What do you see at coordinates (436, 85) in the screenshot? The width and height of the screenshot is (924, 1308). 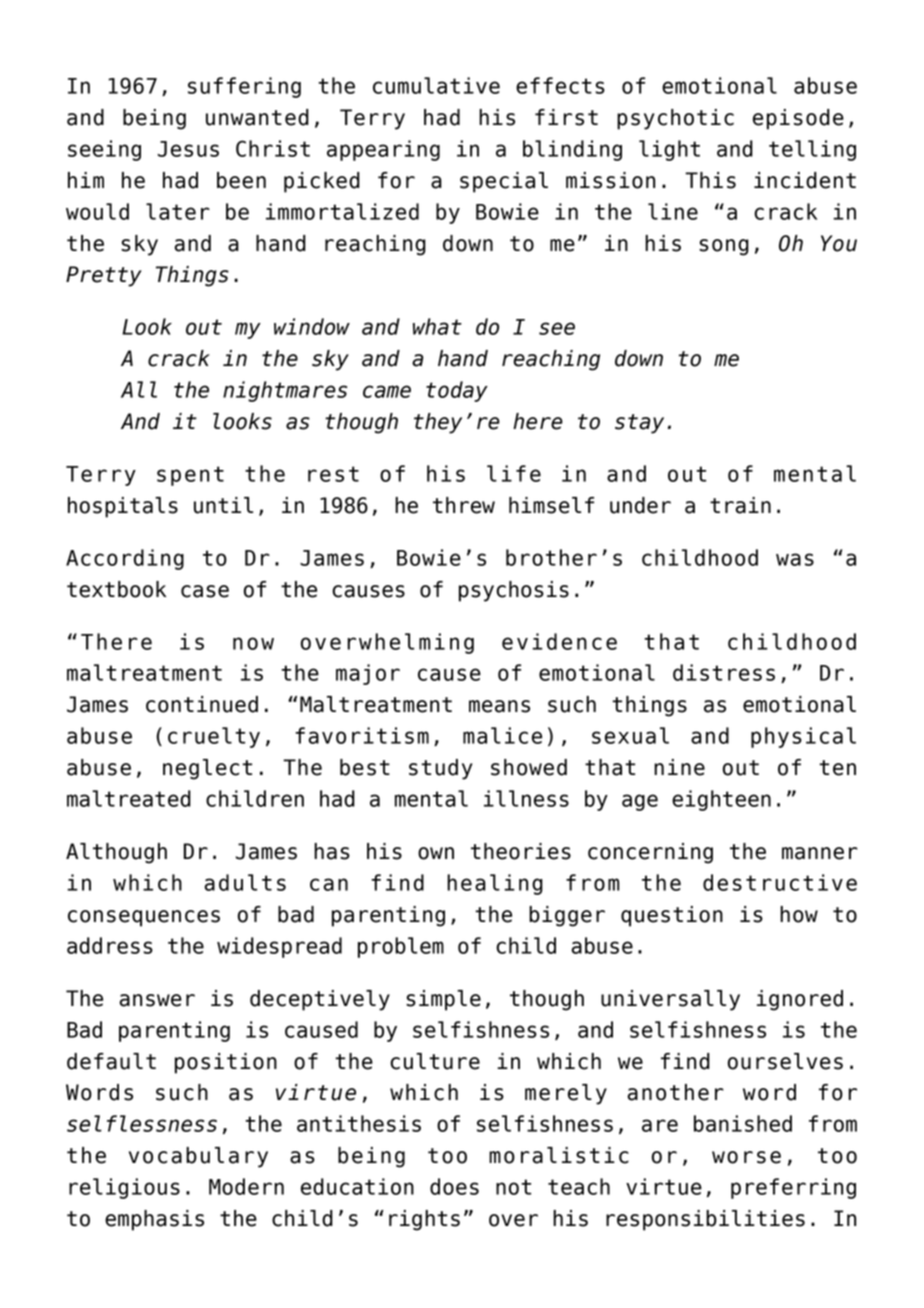 I see `cumulative` at bounding box center [436, 85].
